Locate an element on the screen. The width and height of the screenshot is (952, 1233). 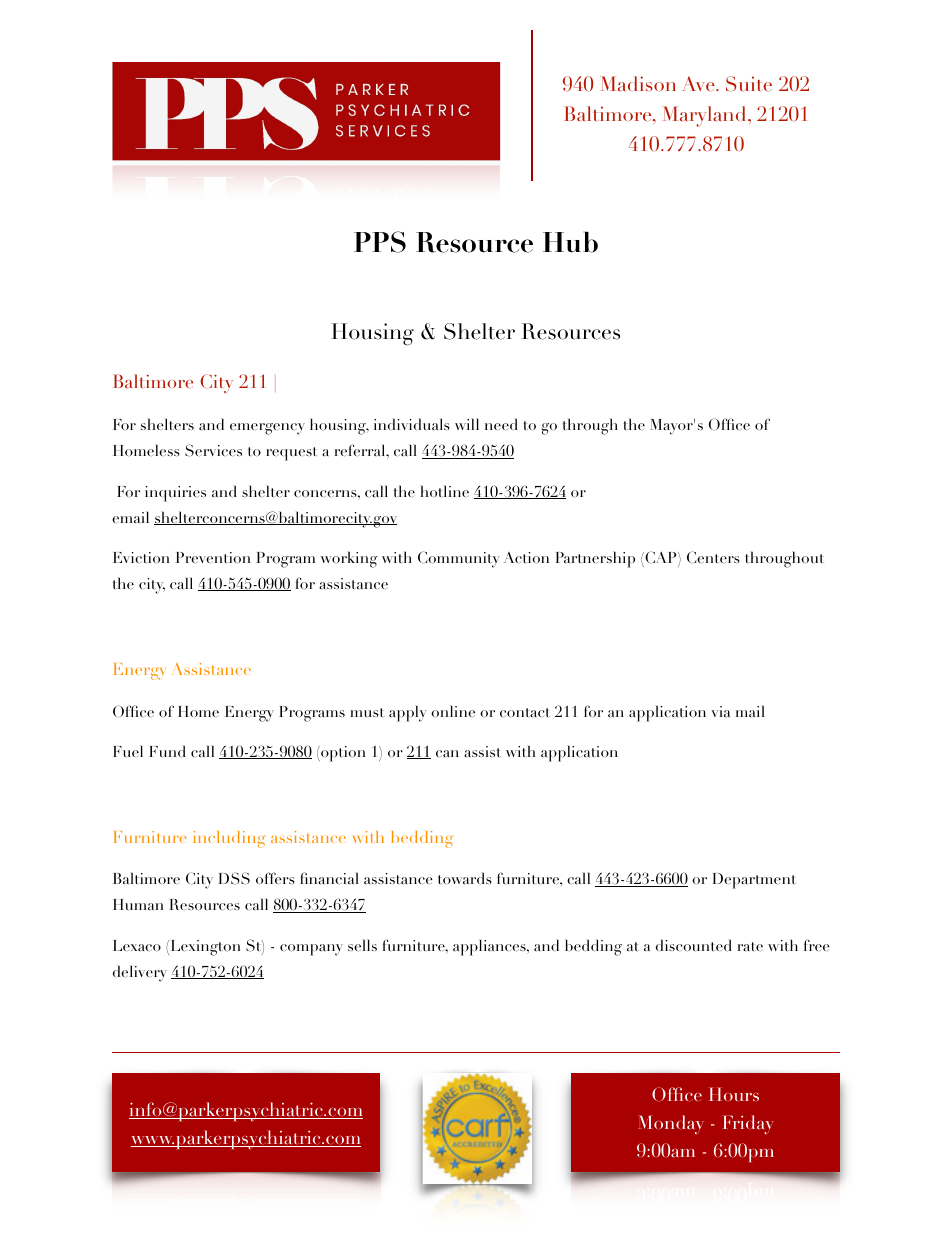
delivery is located at coordinates (140, 973).
